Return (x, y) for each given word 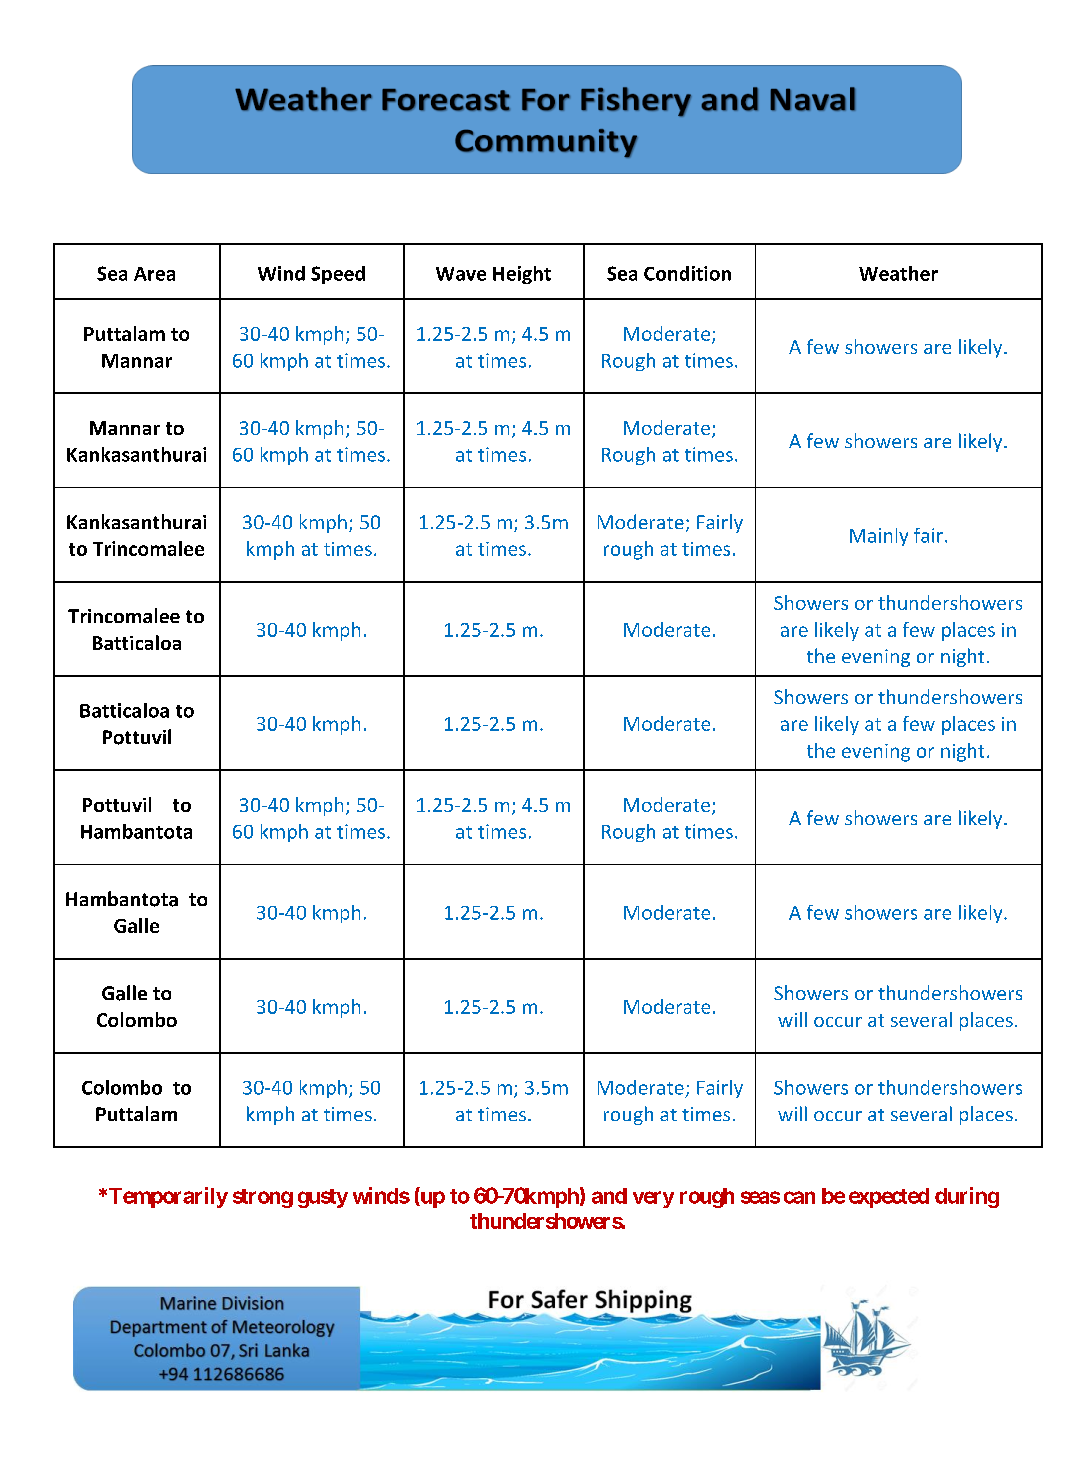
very (653, 1199)
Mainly (879, 537)
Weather (898, 273)
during (967, 1197)
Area (154, 274)
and (609, 1196)
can (799, 1197)
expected (889, 1198)
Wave (461, 274)
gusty (323, 1198)
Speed (338, 275)
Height (522, 275)
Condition (687, 273)
